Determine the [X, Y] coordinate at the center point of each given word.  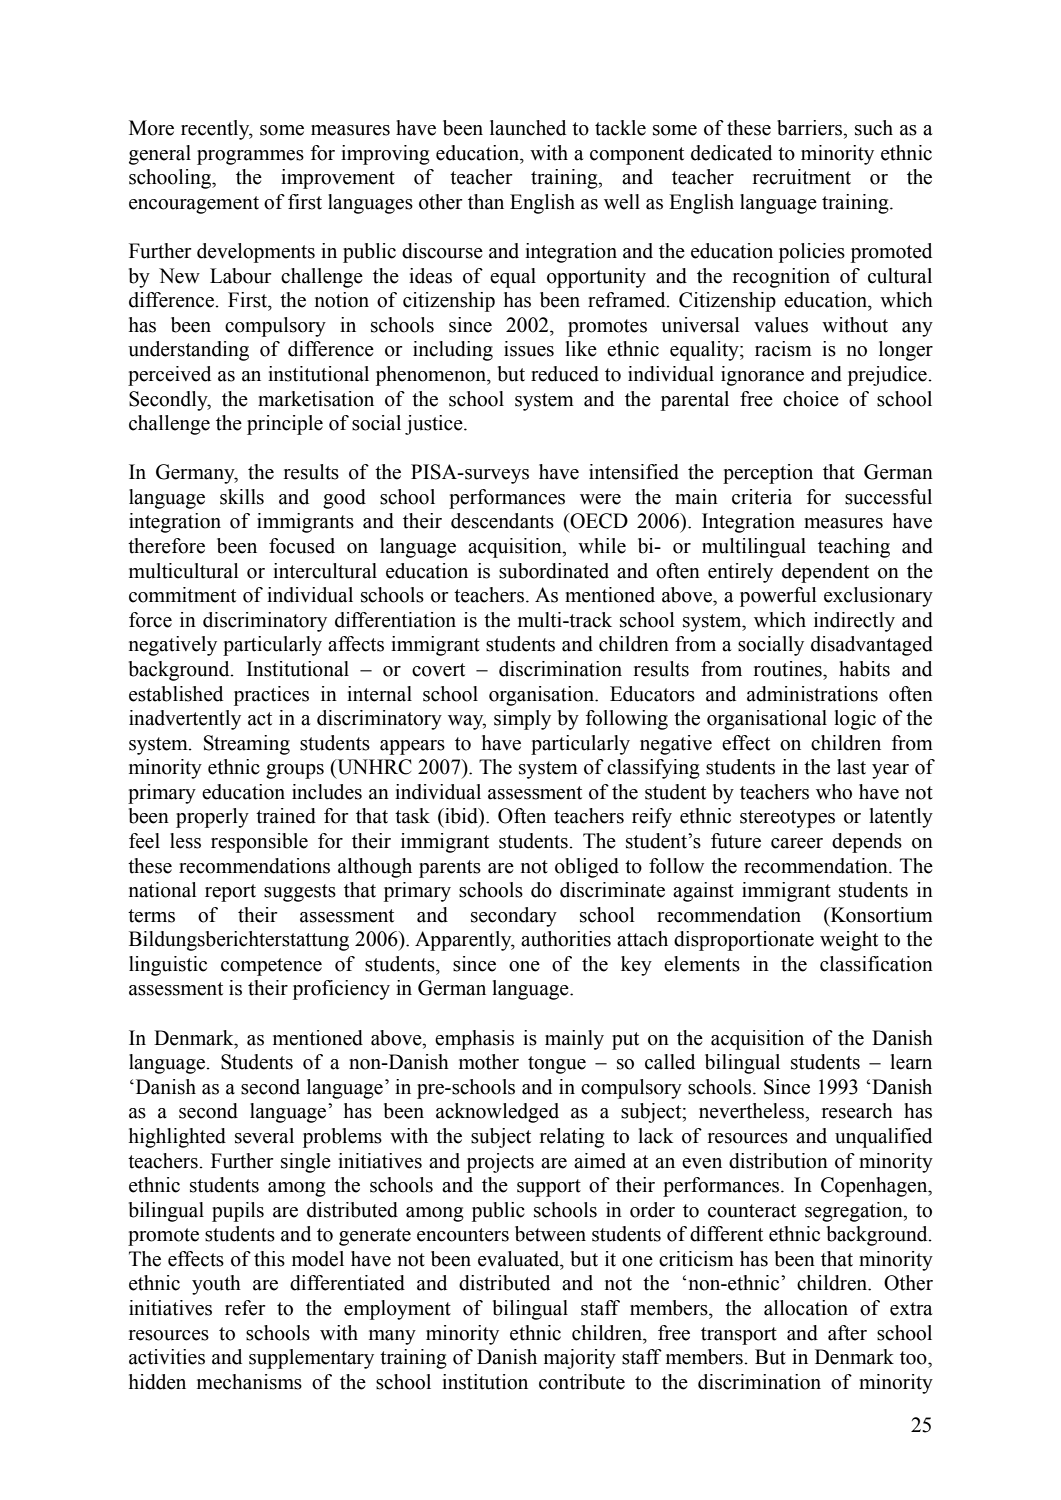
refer [245, 1308]
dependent [825, 573]
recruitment [802, 177]
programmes [250, 157]
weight [849, 941]
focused [302, 546]
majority [580, 1359]
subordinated [554, 571]
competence [271, 967]
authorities [566, 939]
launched [528, 128]
